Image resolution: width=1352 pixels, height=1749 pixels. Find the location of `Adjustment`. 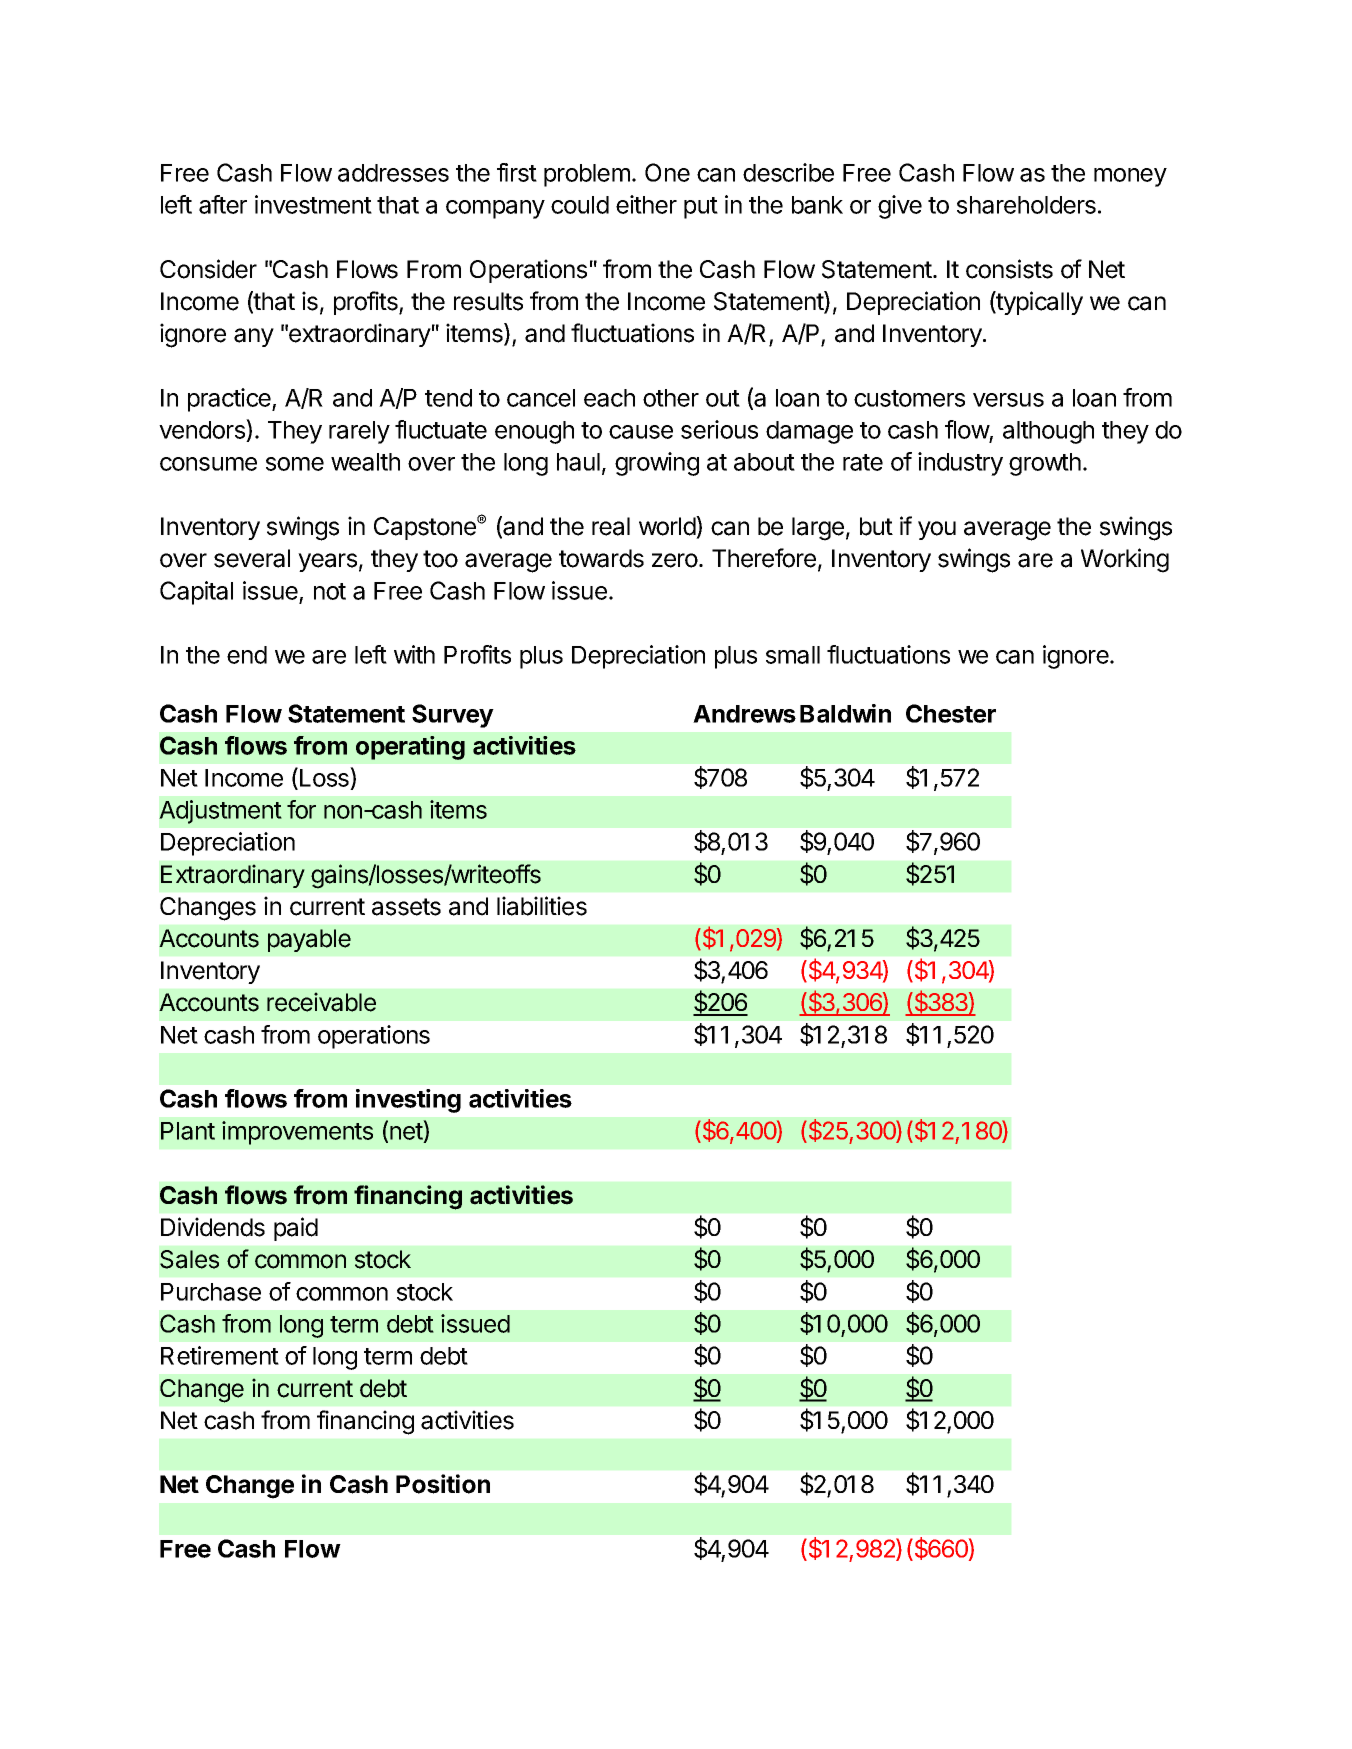

Adjustment is located at coordinates (220, 812).
